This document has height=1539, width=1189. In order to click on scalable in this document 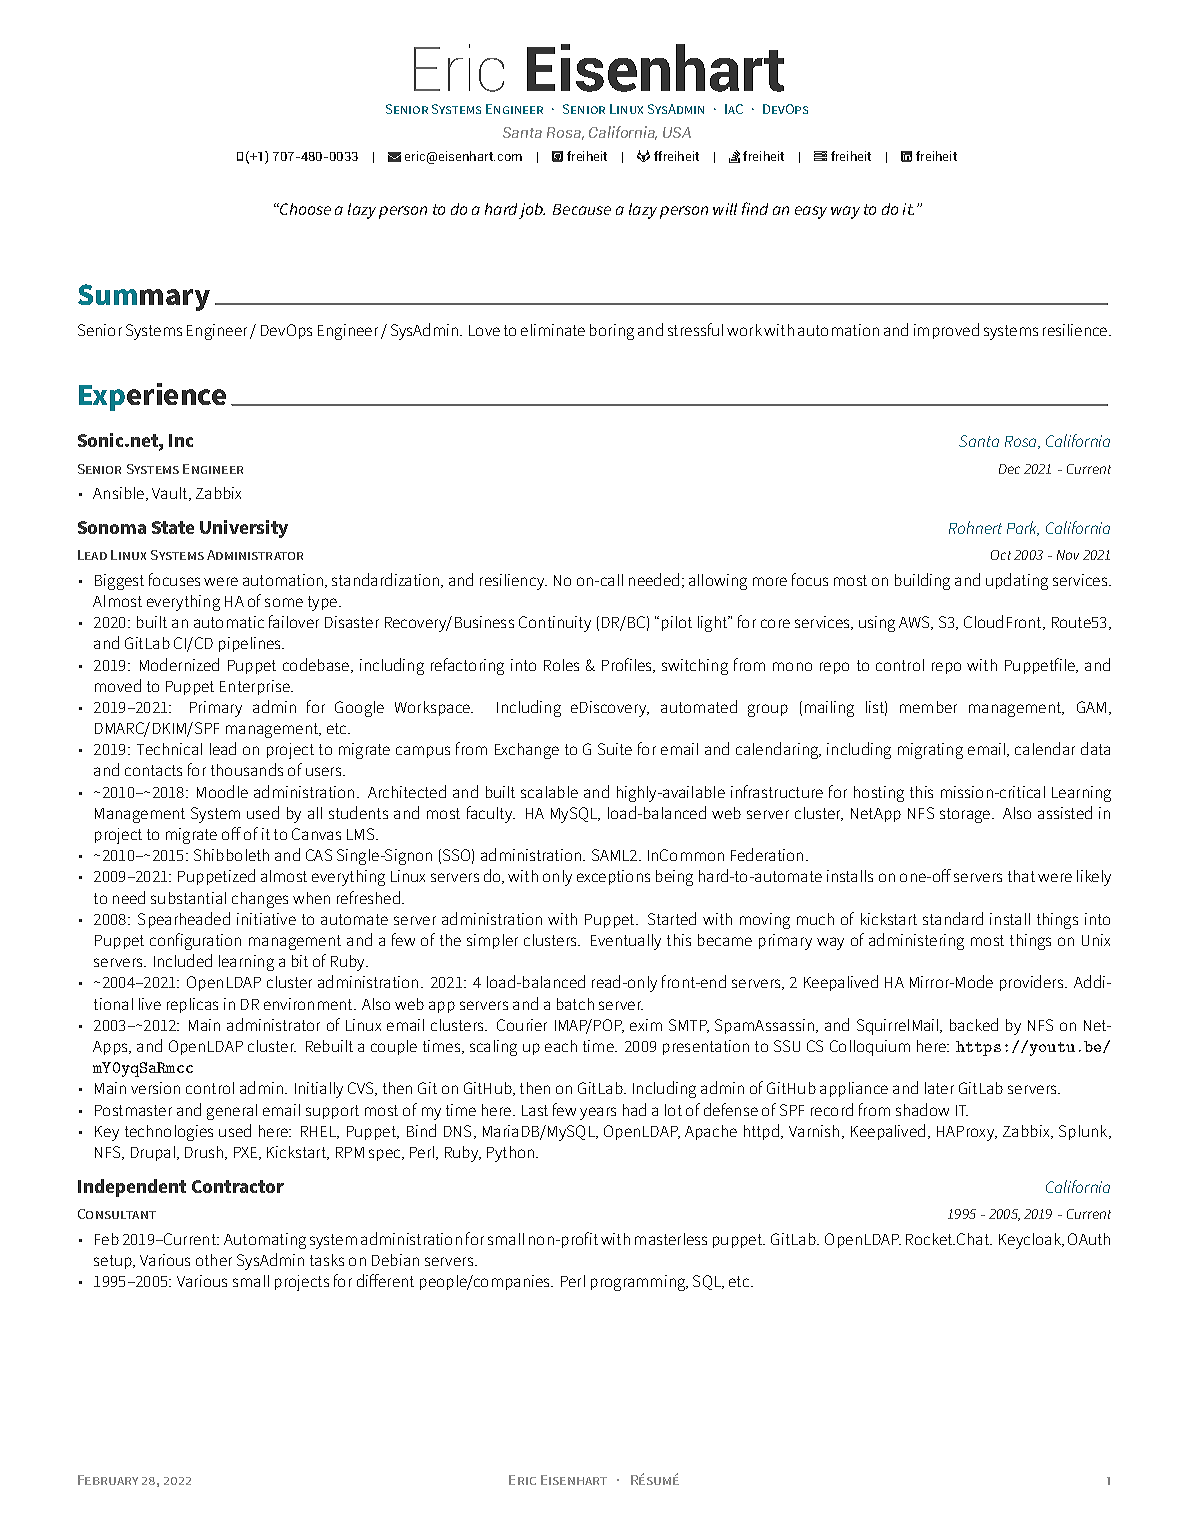, I will do `click(549, 792)`.
